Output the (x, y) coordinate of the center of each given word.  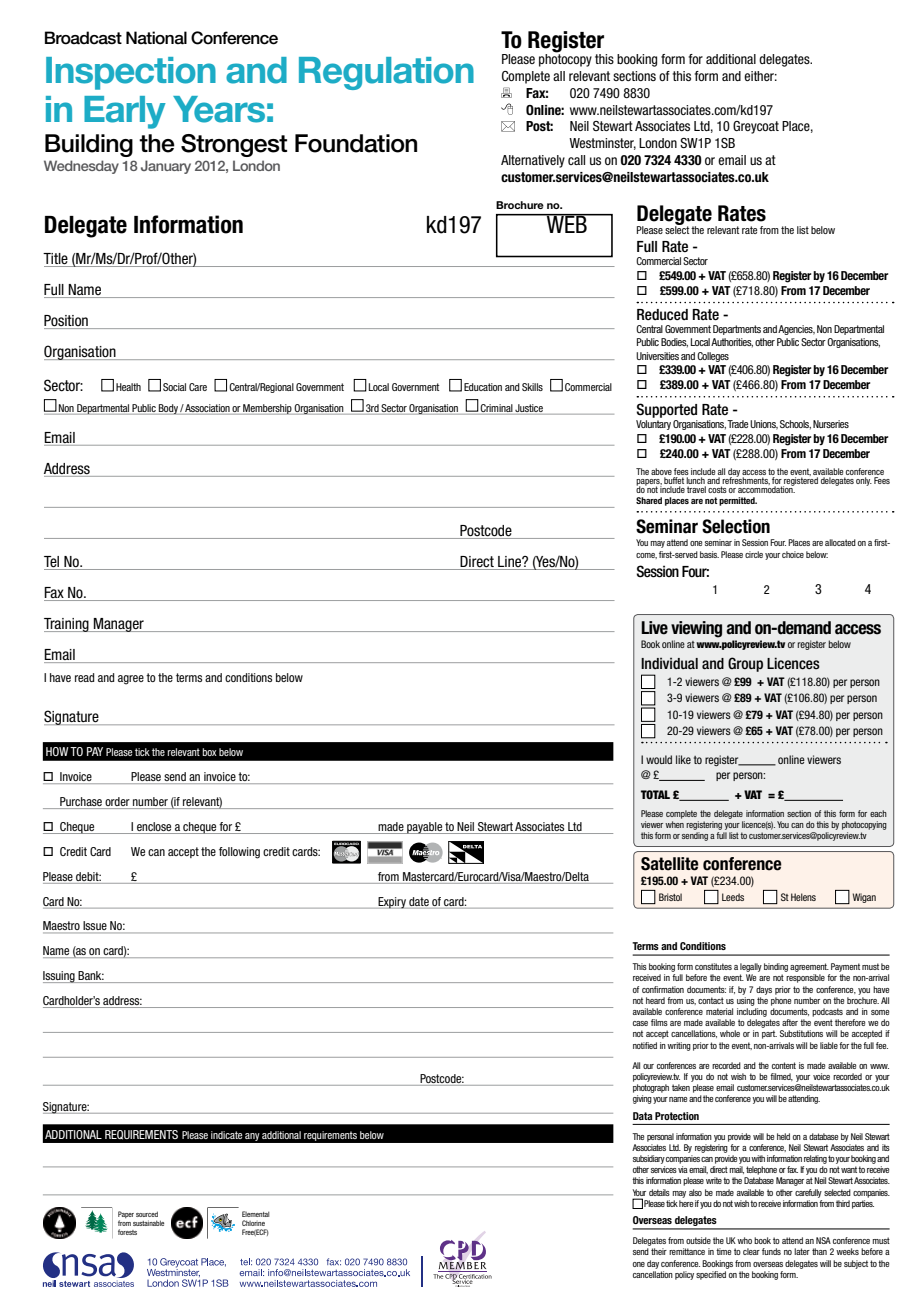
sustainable (148, 1223)
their (659, 1251)
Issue (95, 927)
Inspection (131, 73)
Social (174, 387)
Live (654, 628)
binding (776, 967)
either (760, 76)
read (84, 677)
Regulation (386, 73)
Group (745, 664)
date (419, 901)
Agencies (796, 330)
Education (483, 387)
